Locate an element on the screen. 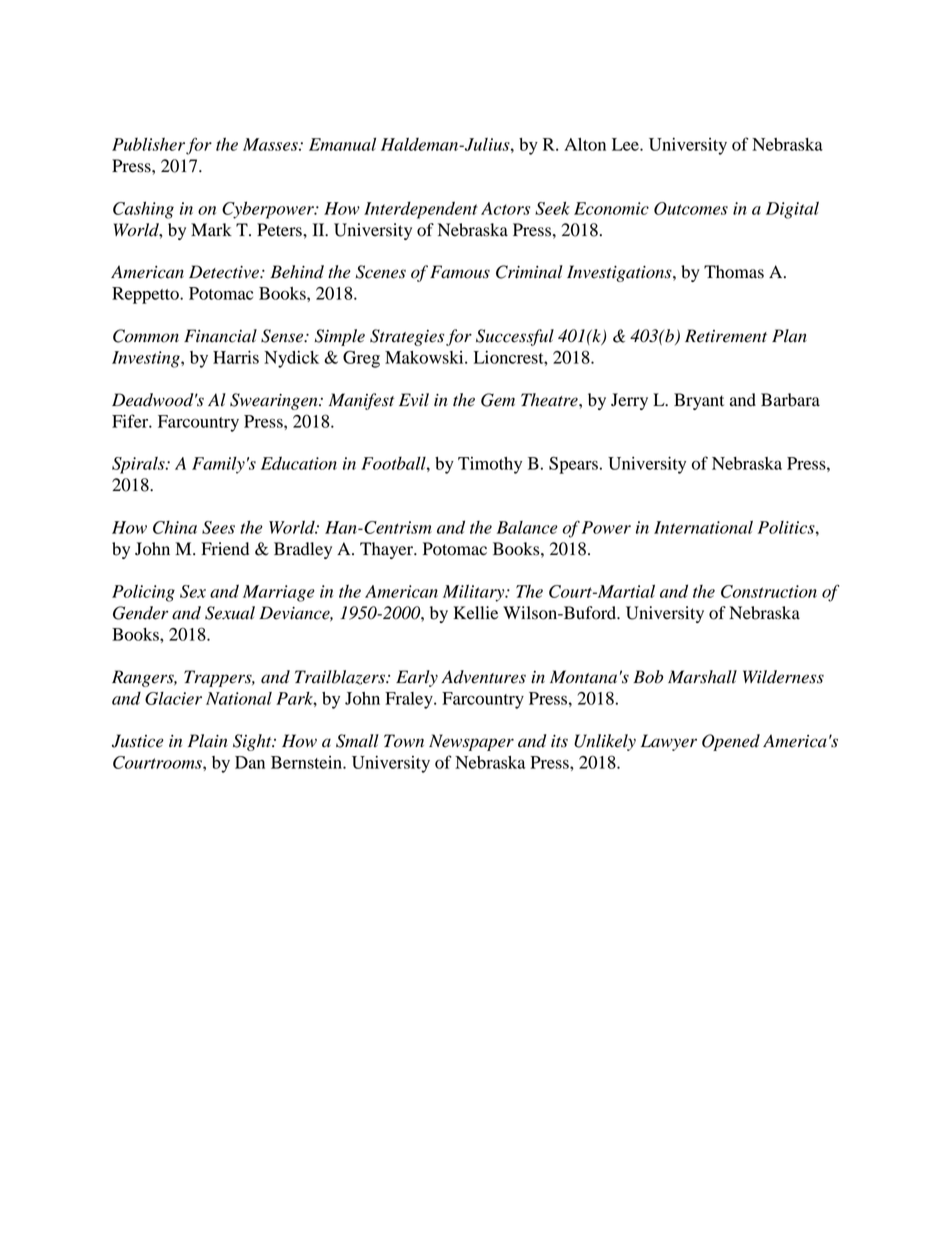 Image resolution: width=952 pixels, height=1233 pixels. Detective is located at coordinates (225, 272).
